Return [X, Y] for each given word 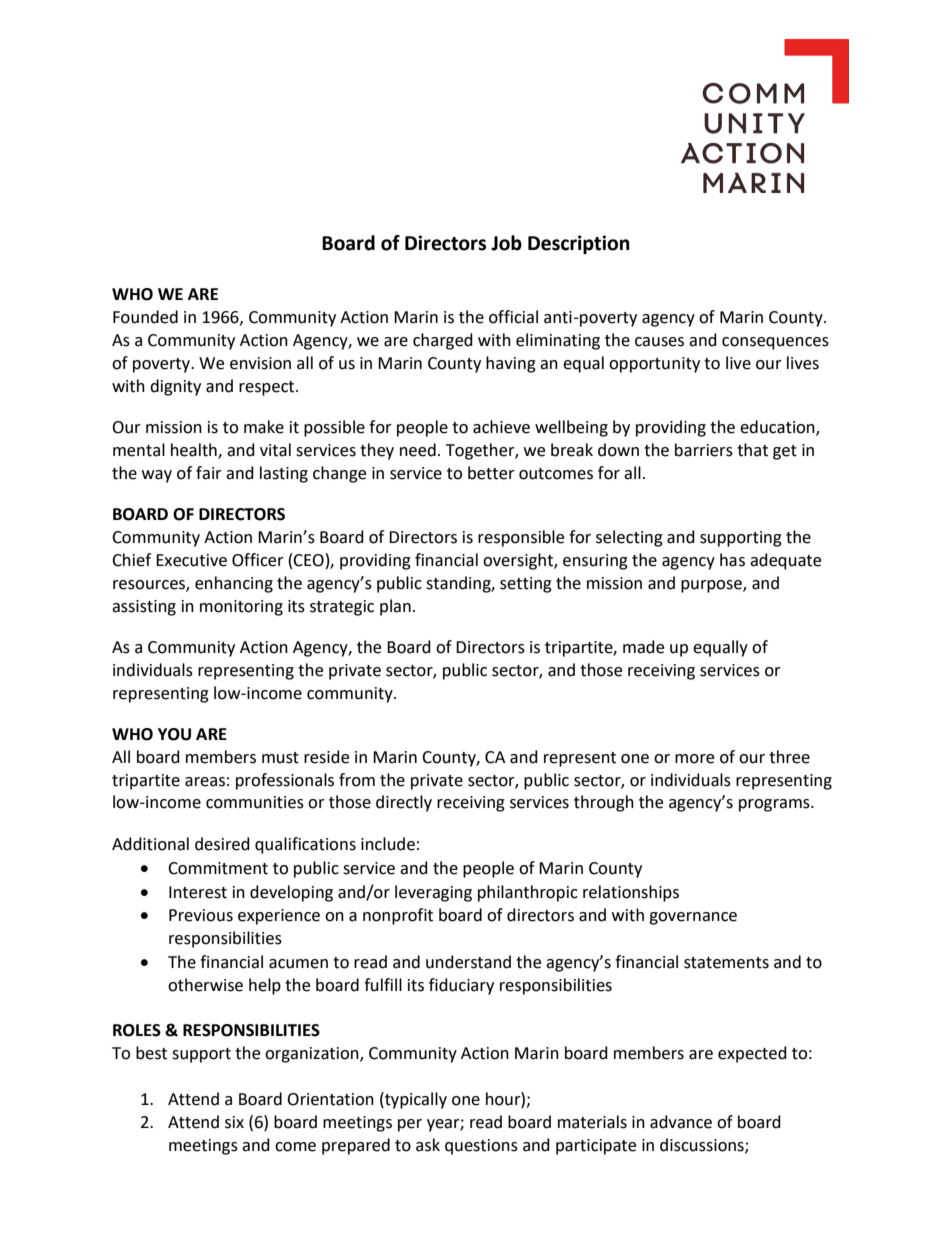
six [234, 1122]
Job [506, 243]
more [694, 759]
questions [481, 1147]
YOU [174, 734]
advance [681, 1122]
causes [659, 342]
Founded [145, 317]
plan [395, 607]
